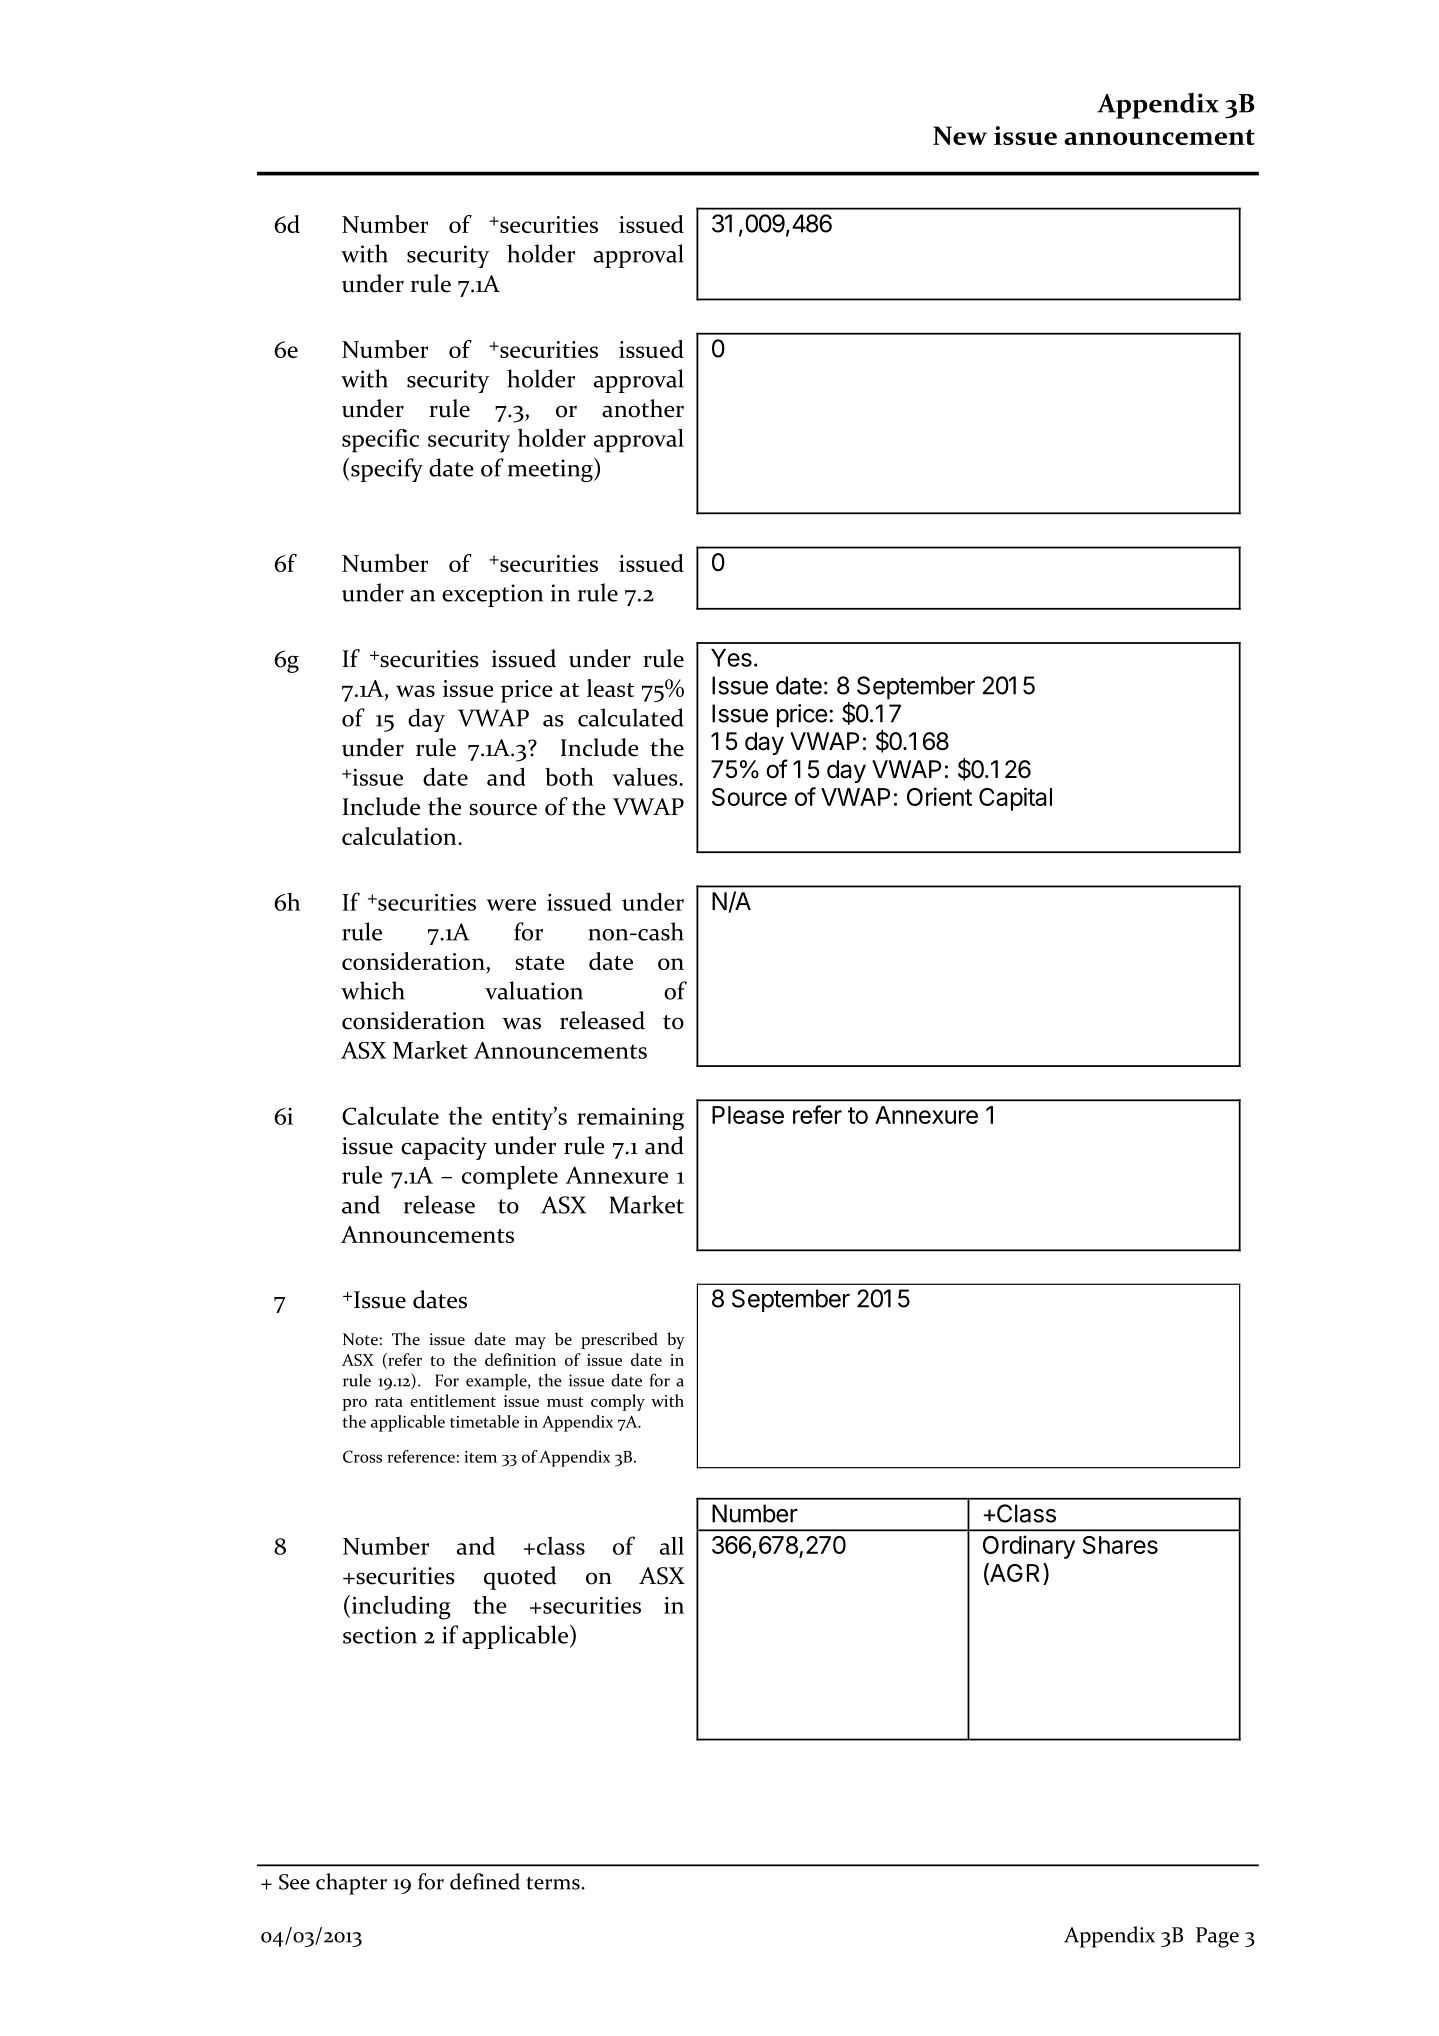 The height and width of the screenshot is (2036, 1439). Describe the element at coordinates (380, 441) in the screenshot. I see `specific` at that location.
